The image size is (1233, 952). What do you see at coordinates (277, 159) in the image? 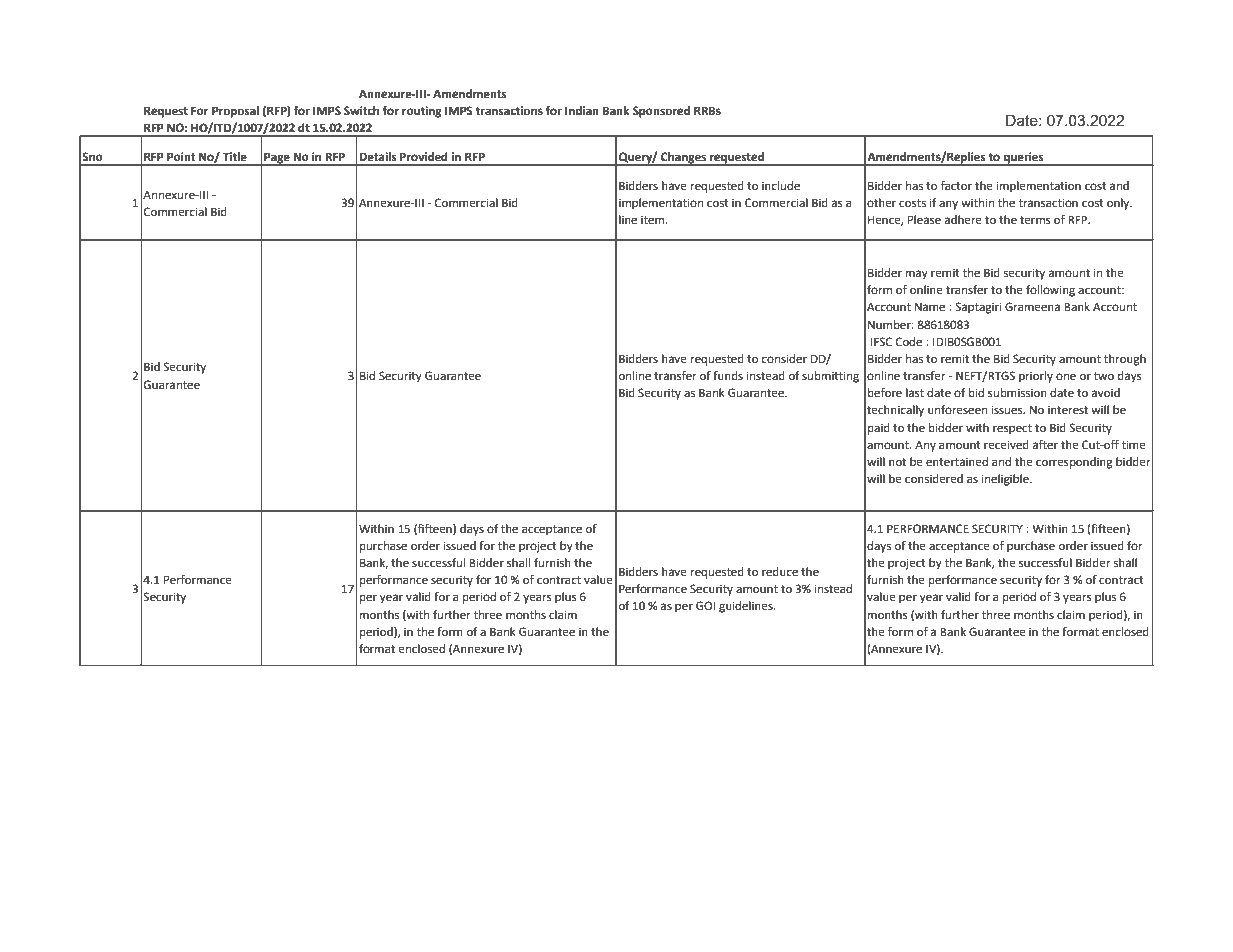
I see `Page` at bounding box center [277, 159].
